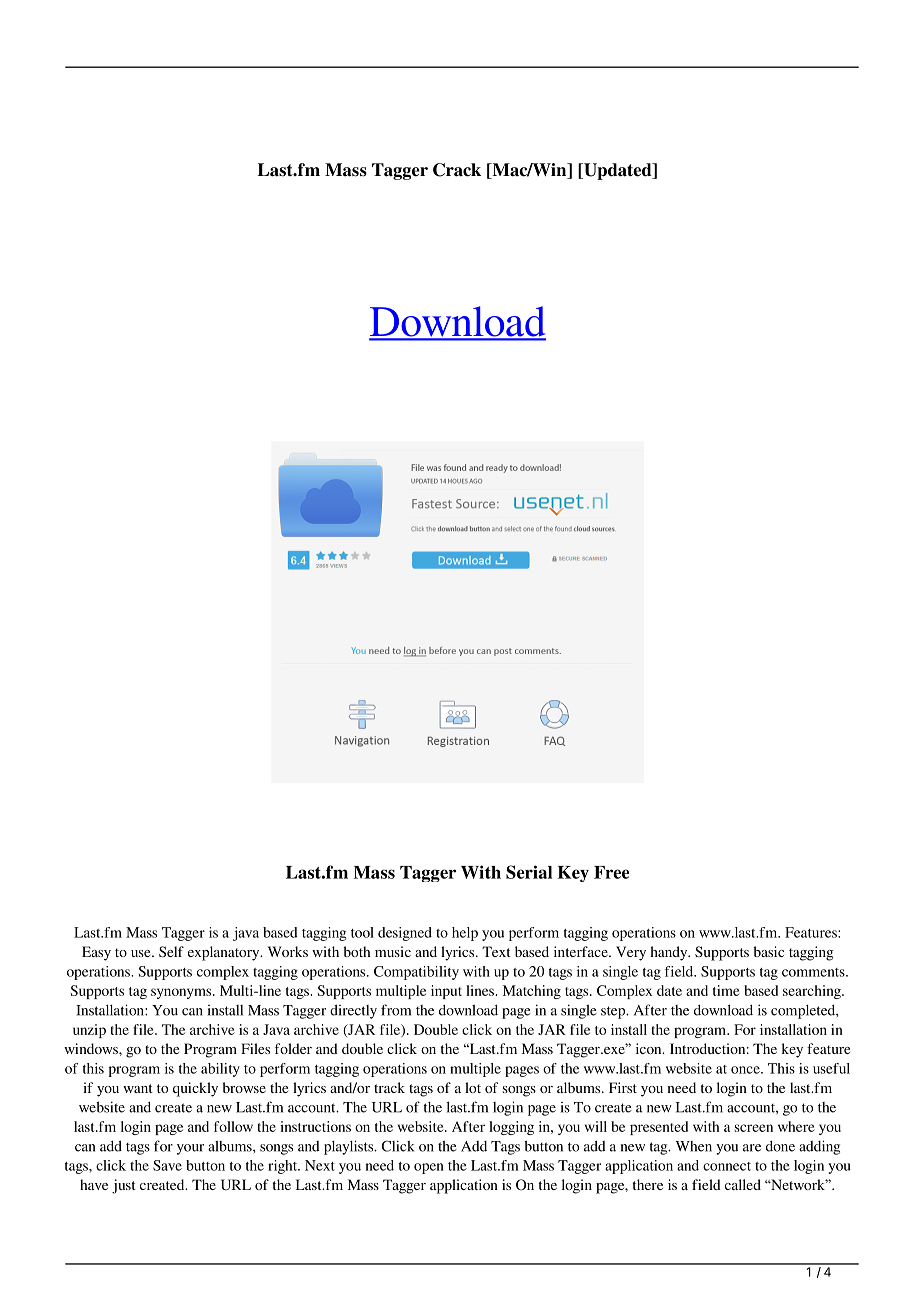 Image resolution: width=924 pixels, height=1308 pixels. I want to click on your, so click(190, 1149).
